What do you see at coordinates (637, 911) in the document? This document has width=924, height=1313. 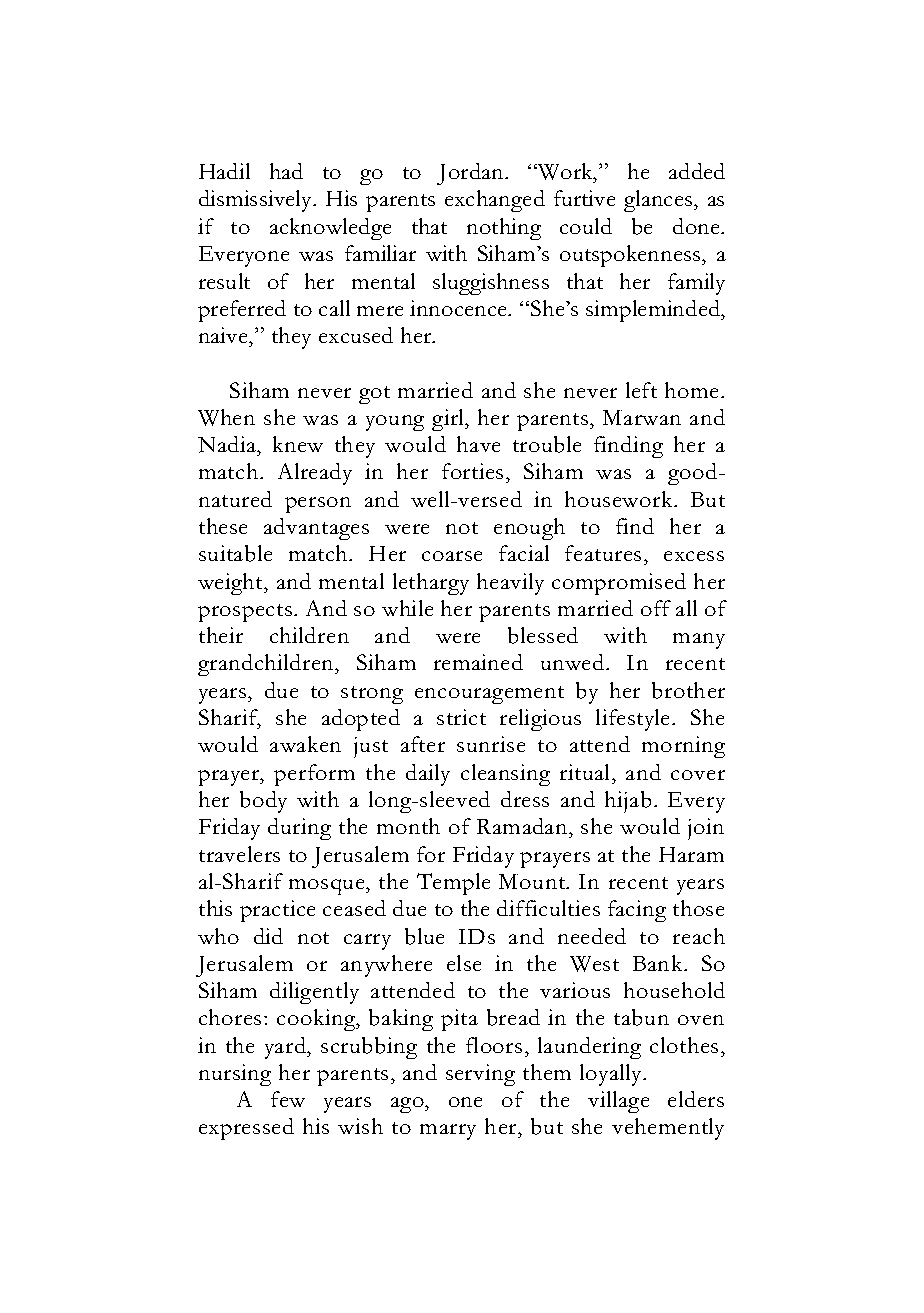 I see `facing` at bounding box center [637, 911].
